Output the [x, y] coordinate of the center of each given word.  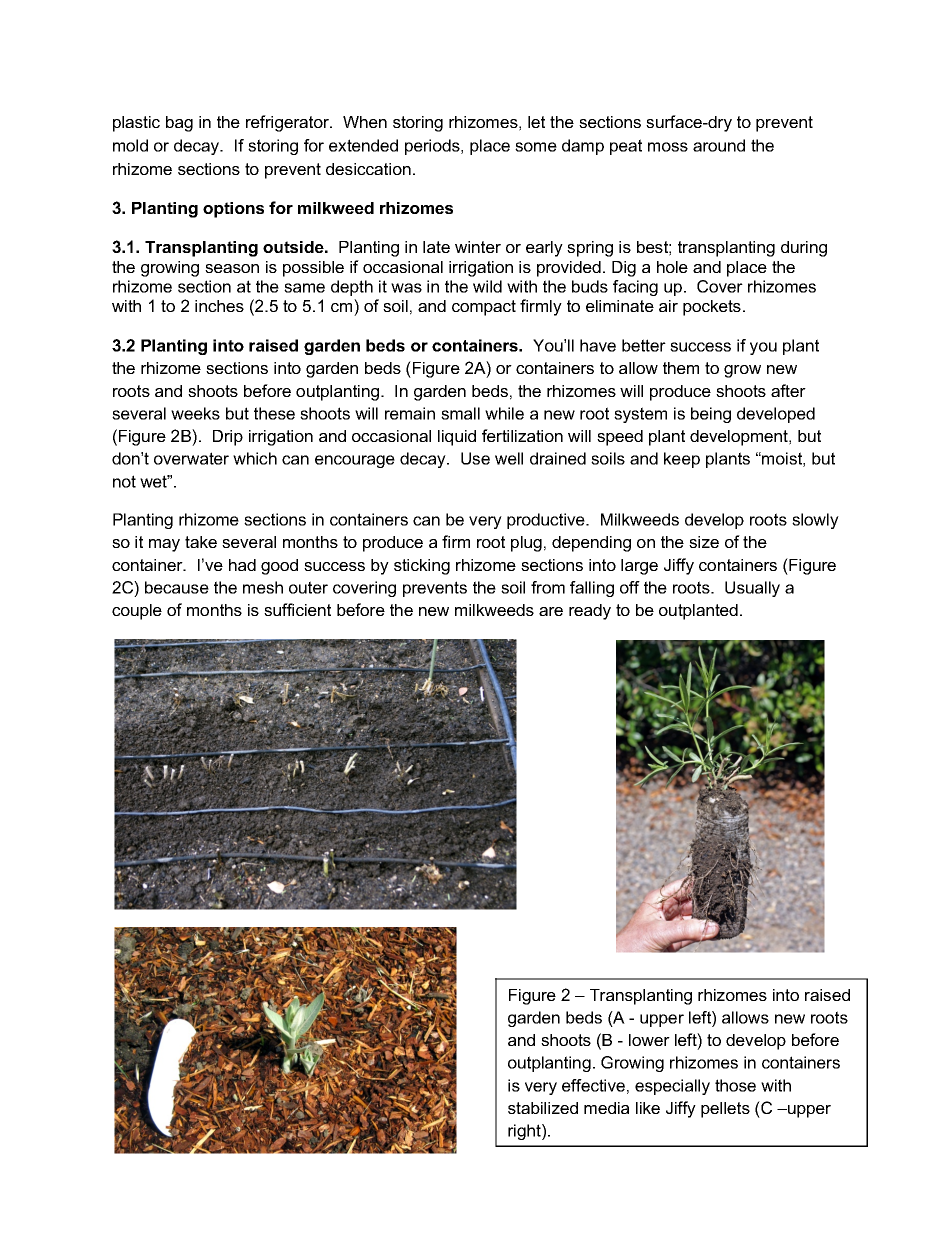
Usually [752, 589]
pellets [725, 1110]
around [719, 145]
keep [682, 460]
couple [137, 612]
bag [179, 124]
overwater [191, 458]
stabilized [543, 1108]
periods [433, 147]
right [525, 1132]
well [509, 458]
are [551, 611]
